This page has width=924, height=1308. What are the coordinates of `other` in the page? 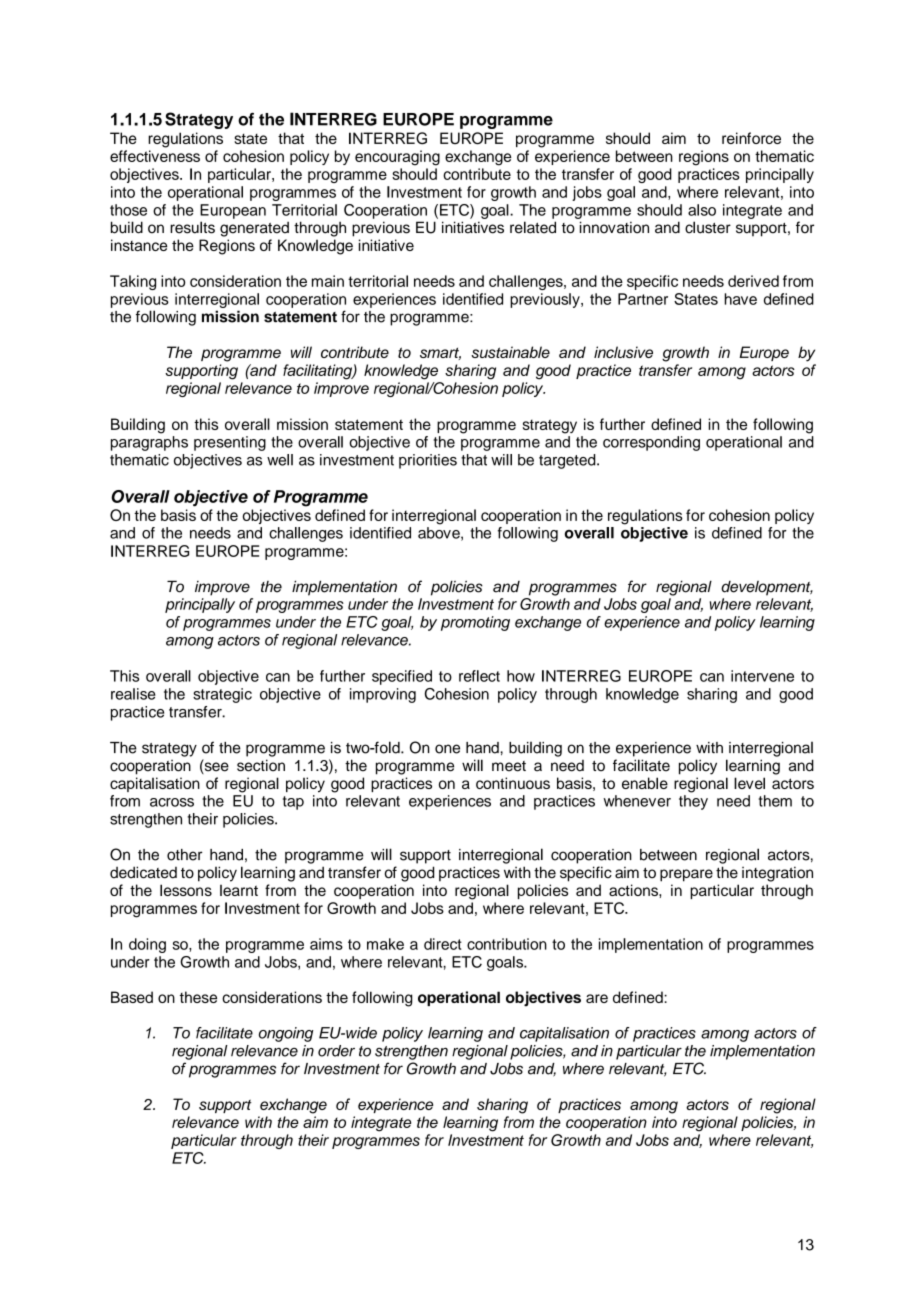 It's located at (185, 855).
